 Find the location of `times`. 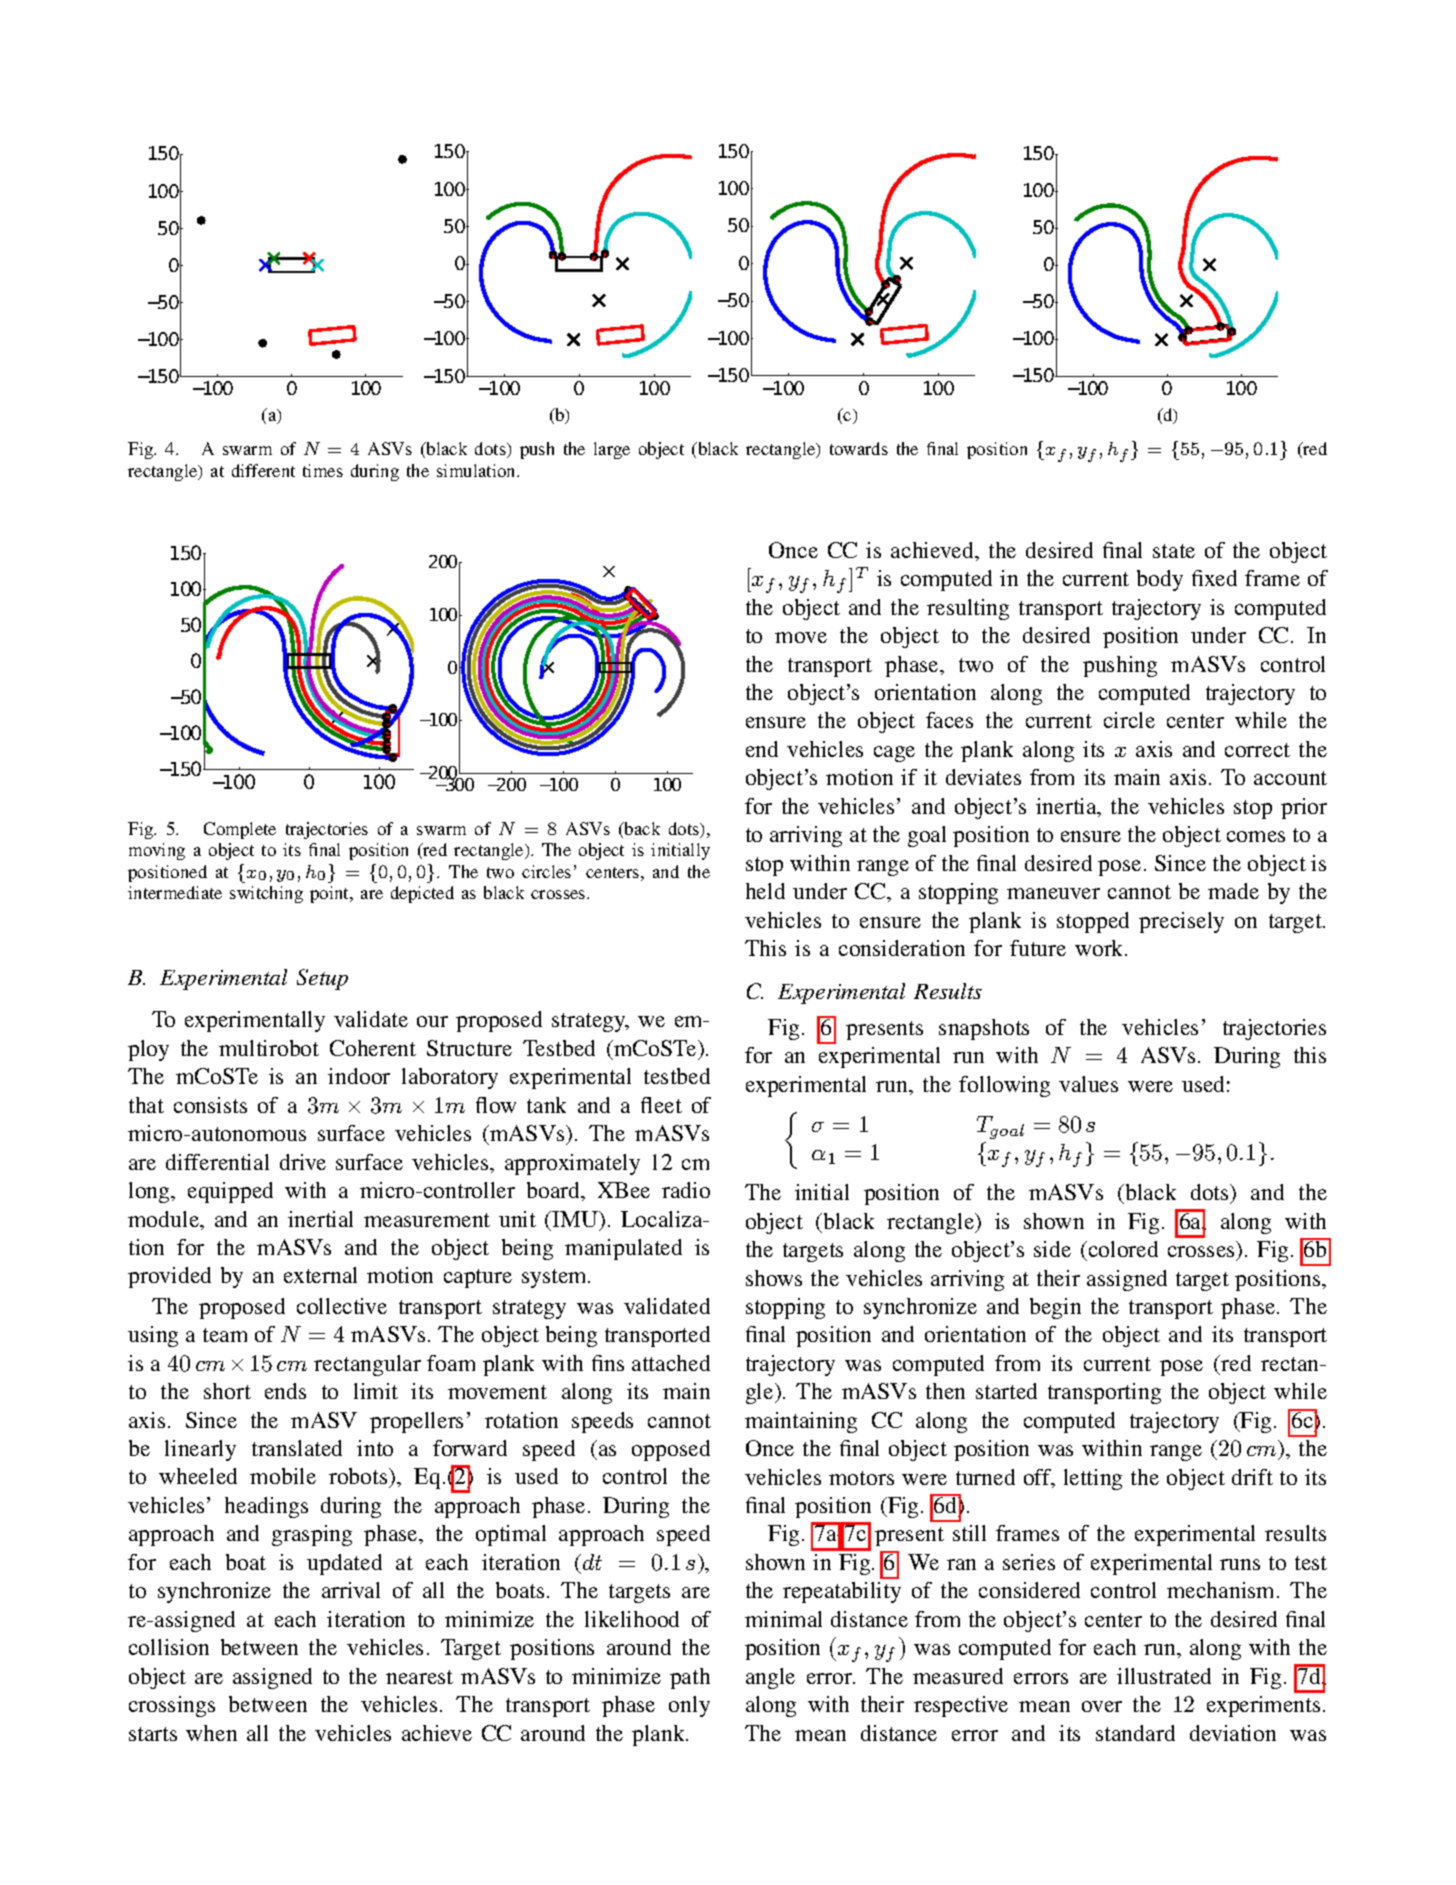

times is located at coordinates (323, 470).
